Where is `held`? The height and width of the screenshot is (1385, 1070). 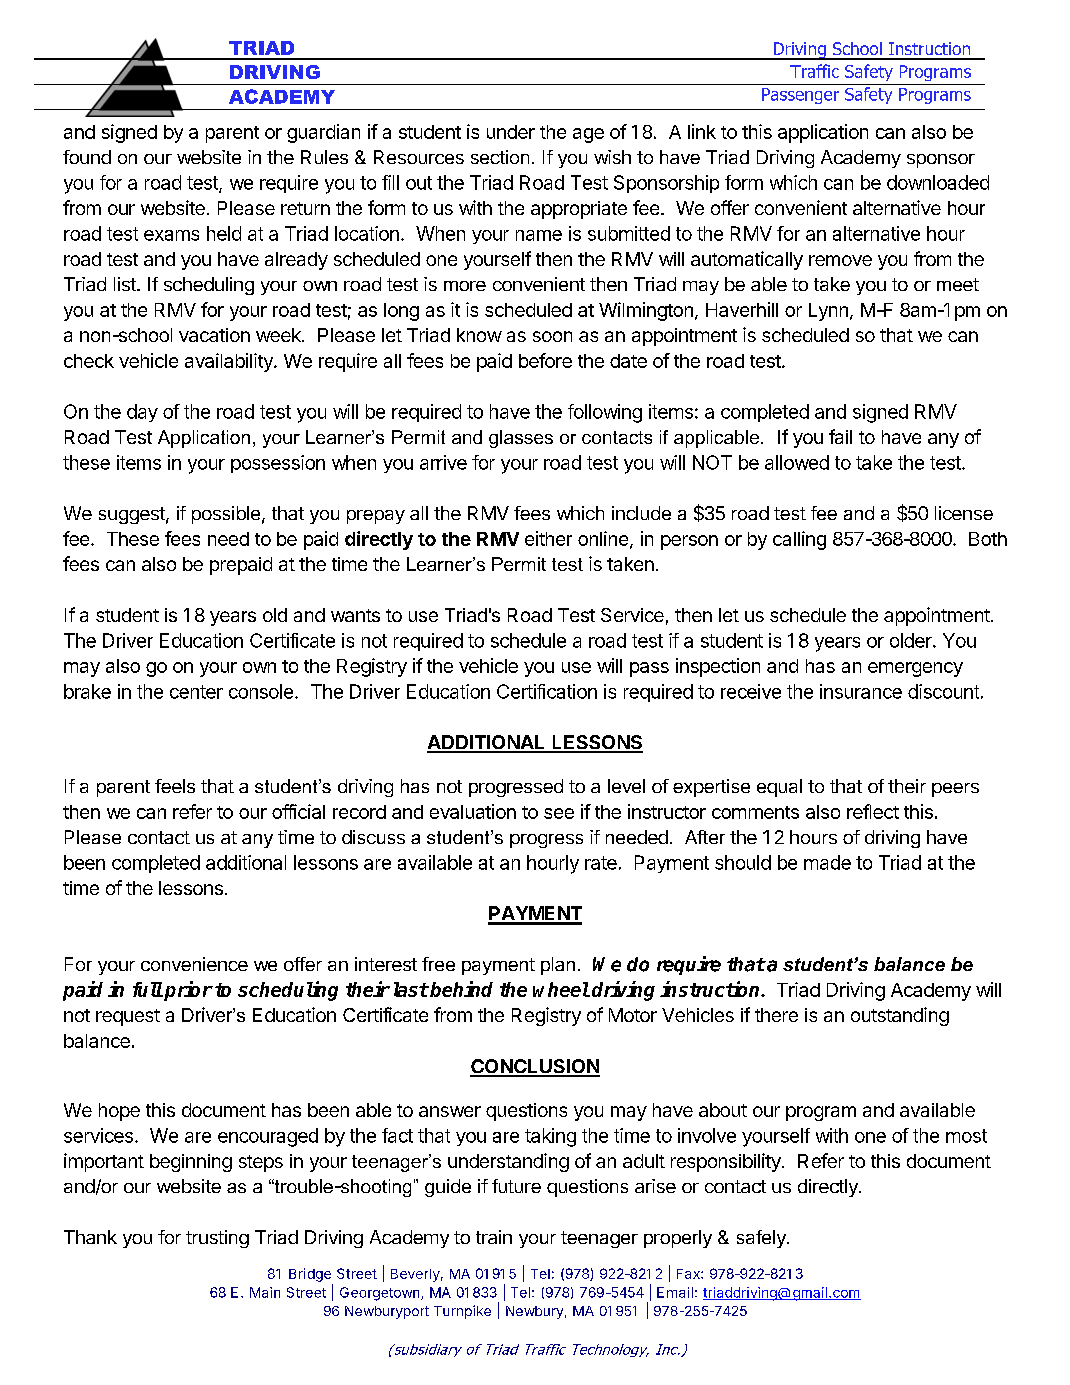 held is located at coordinates (224, 233).
